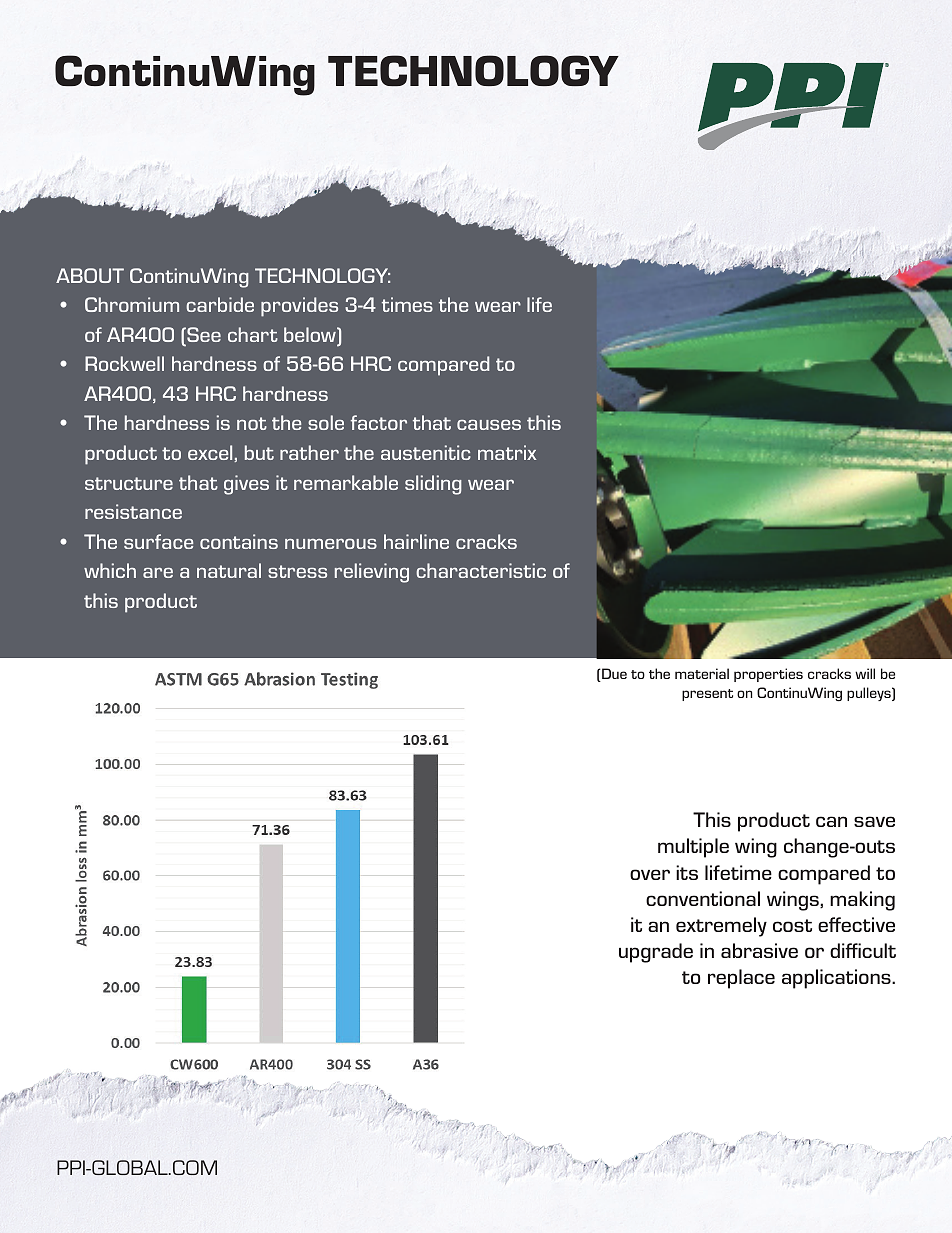  I want to click on causes, so click(489, 425).
